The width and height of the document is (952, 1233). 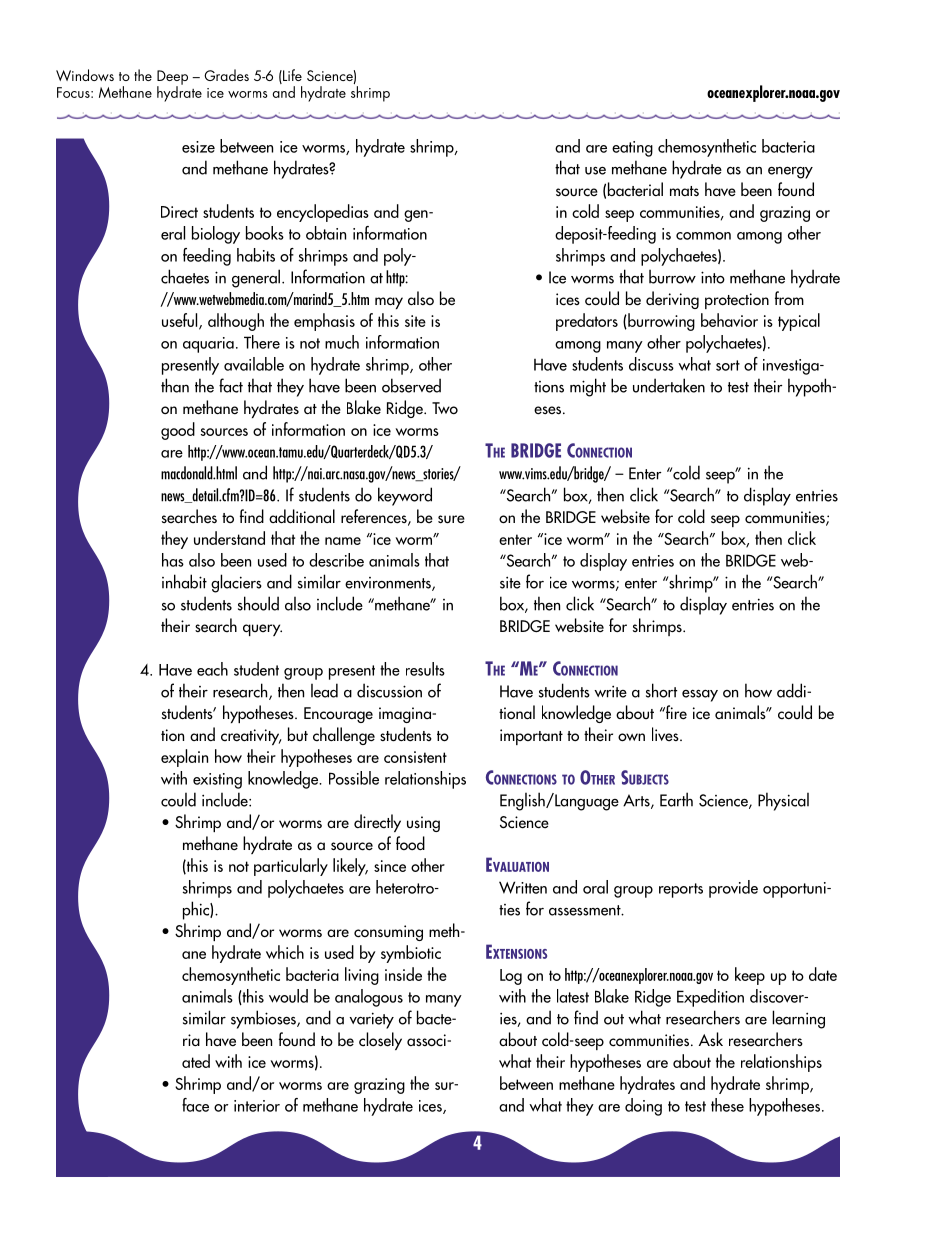 I want to click on available, so click(x=254, y=364).
